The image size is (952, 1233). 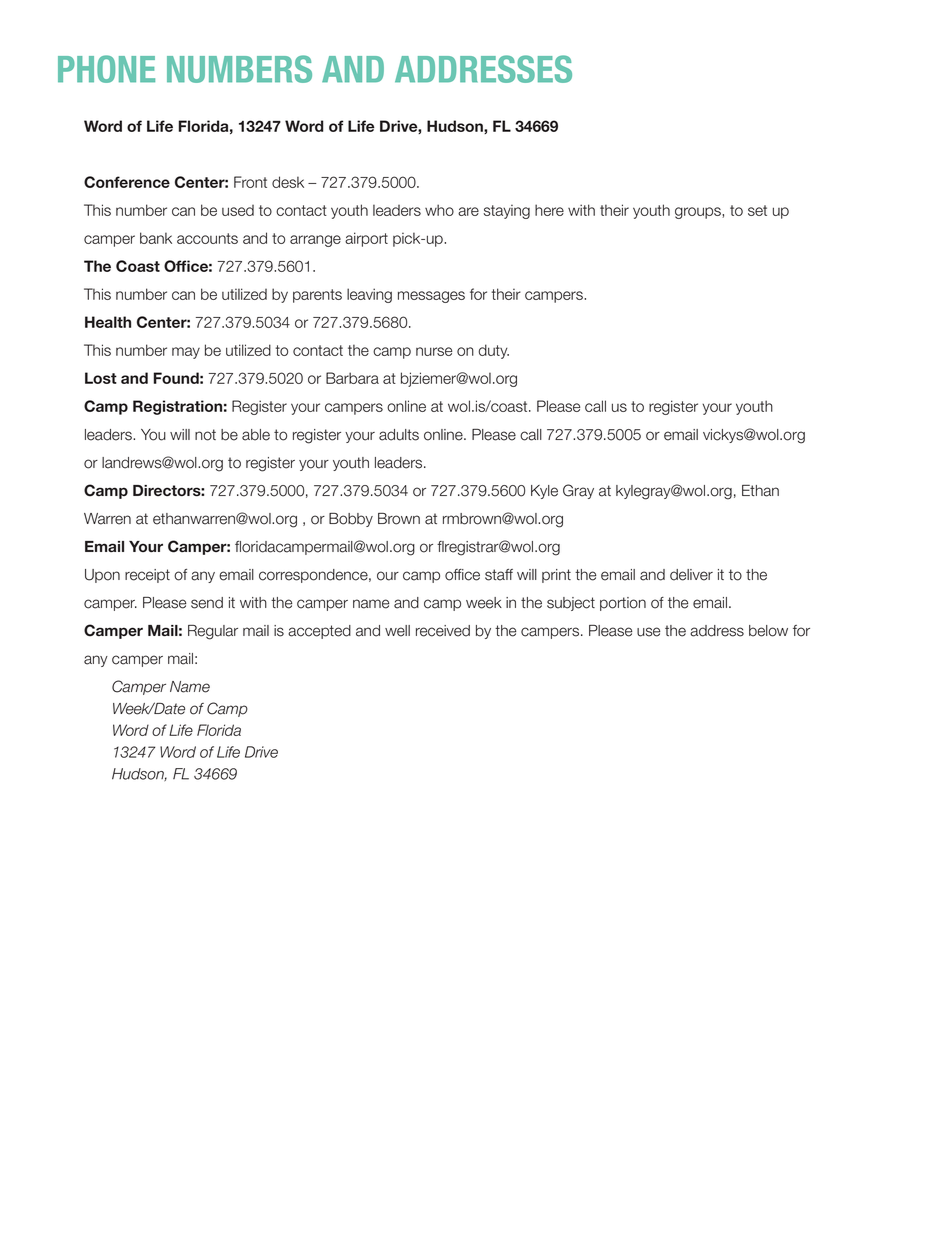 I want to click on duty, so click(x=493, y=351).
